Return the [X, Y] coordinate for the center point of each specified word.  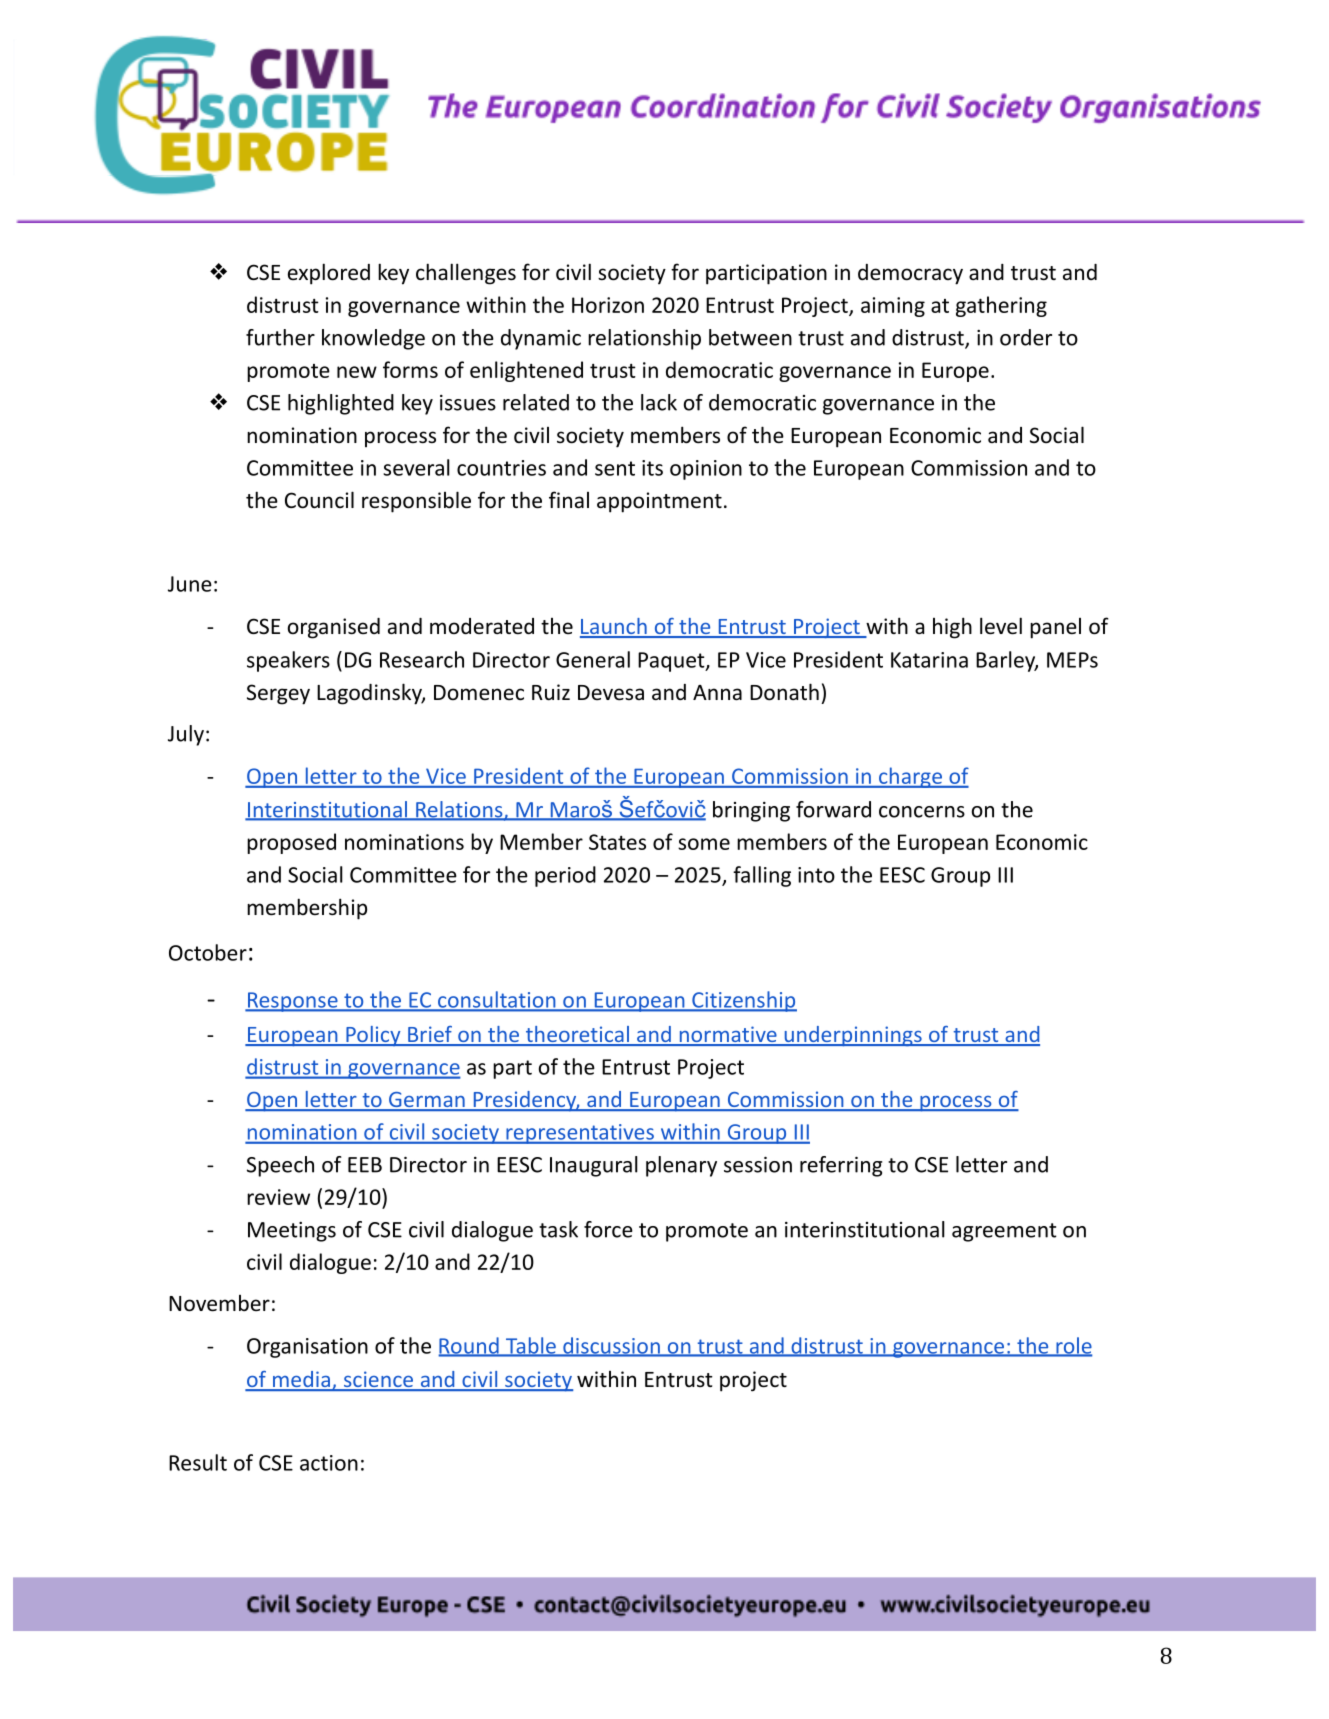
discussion [611, 1346]
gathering [1001, 306]
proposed [291, 843]
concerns [922, 812]
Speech [280, 1166]
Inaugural [594, 1166]
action [329, 1463]
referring [841, 1166]
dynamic [541, 339]
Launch [614, 627]
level [1001, 626]
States [617, 842]
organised [334, 628]
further [280, 337]
